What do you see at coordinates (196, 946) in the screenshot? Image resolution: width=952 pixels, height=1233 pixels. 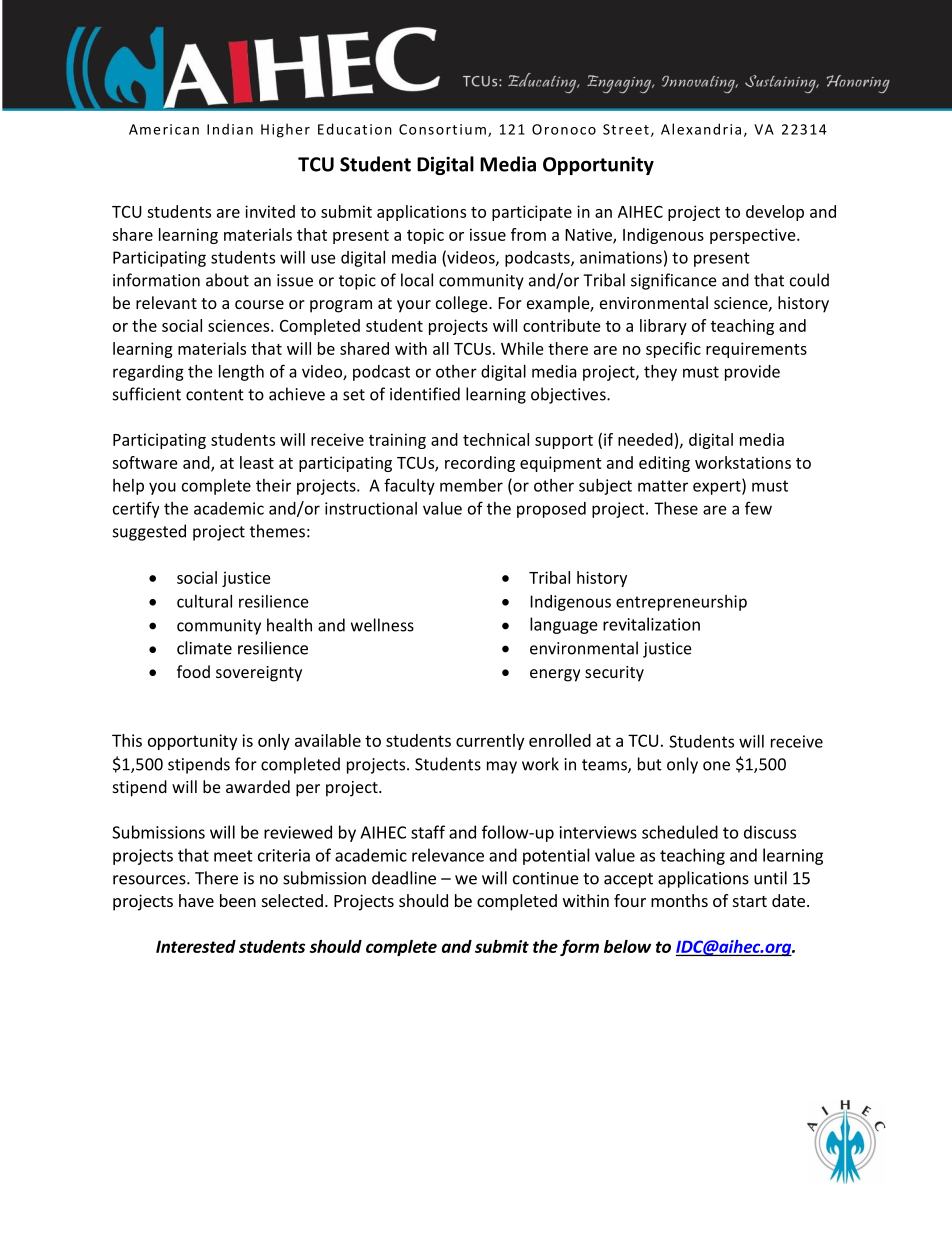 I see `Interested` at bounding box center [196, 946].
